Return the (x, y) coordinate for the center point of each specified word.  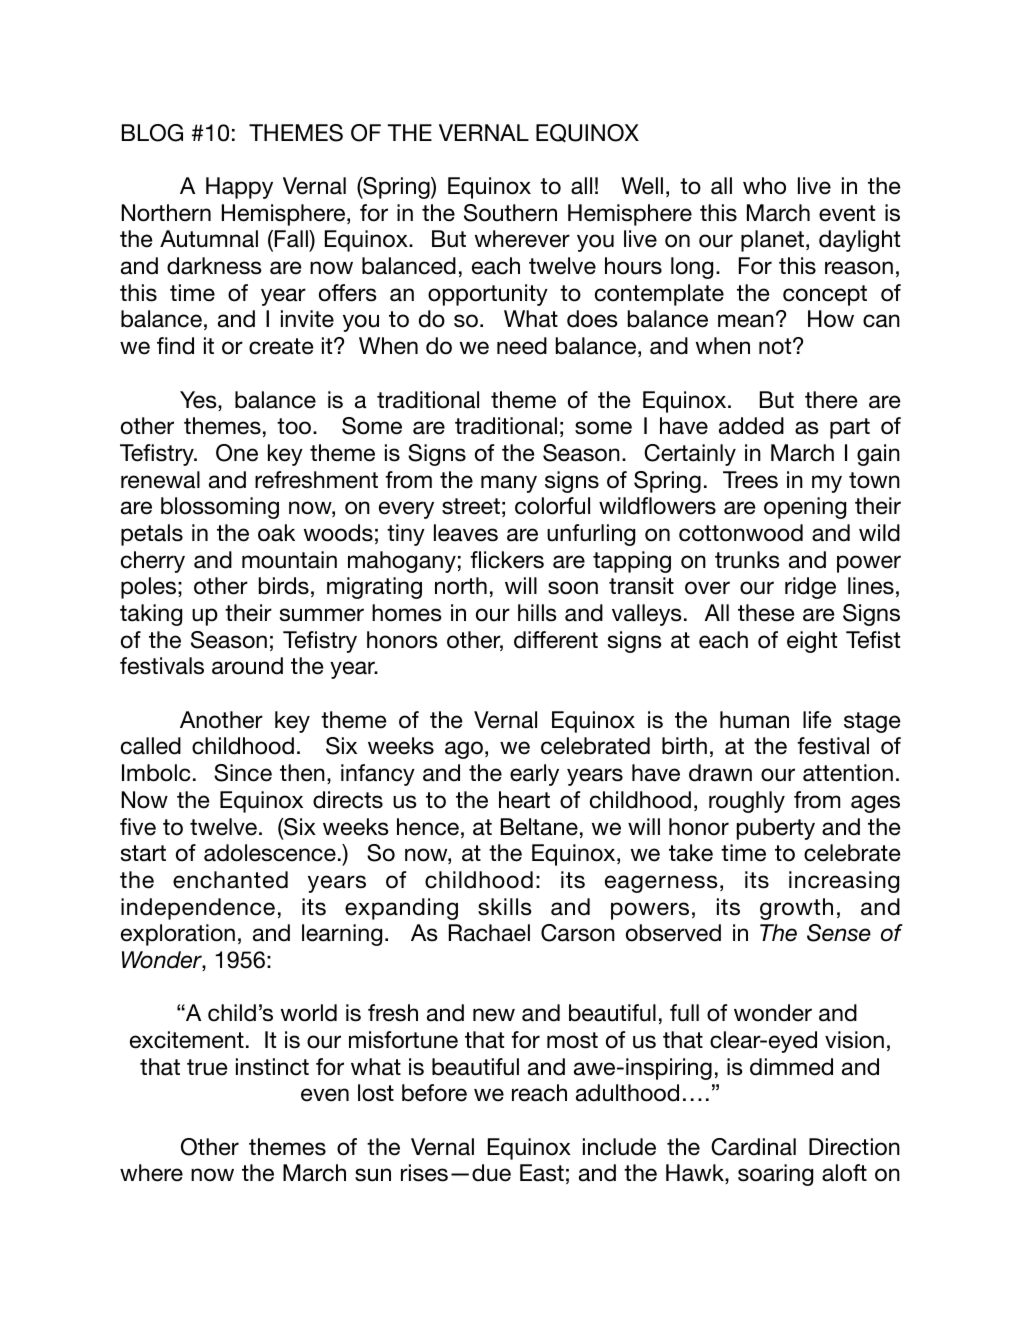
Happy (239, 188)
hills (537, 613)
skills (505, 907)
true (207, 1067)
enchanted (230, 880)
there (831, 400)
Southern (510, 213)
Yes (199, 401)
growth (796, 909)
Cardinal (753, 1147)
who (764, 186)
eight (812, 642)
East (542, 1173)
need (522, 346)
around (247, 666)
